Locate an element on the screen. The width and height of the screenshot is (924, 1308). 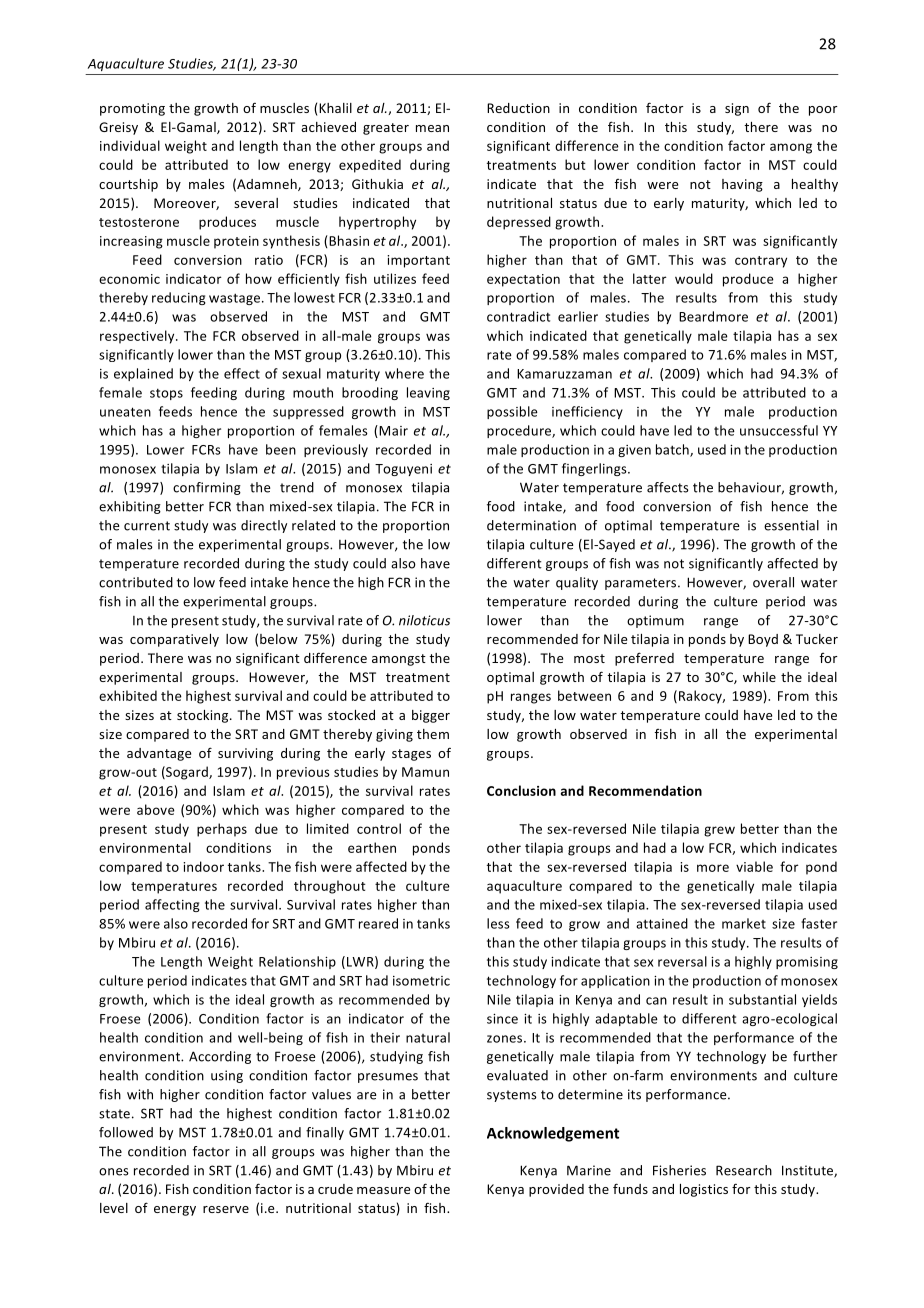
unsuccessful is located at coordinates (779, 430).
